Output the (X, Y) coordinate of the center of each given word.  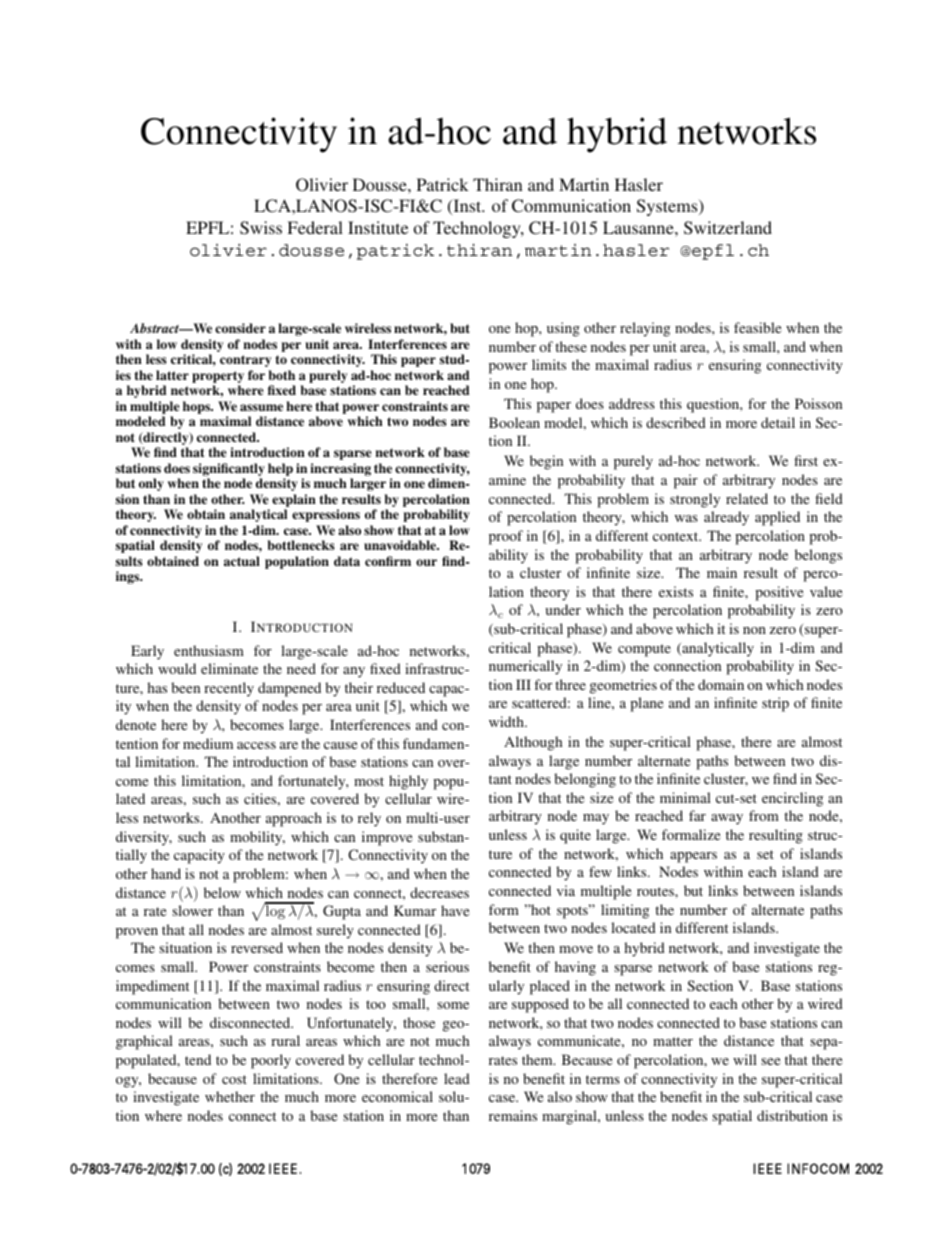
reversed (257, 947)
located (633, 927)
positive (779, 593)
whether (230, 1096)
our (426, 562)
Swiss (261, 228)
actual (242, 561)
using (563, 329)
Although (533, 743)
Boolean (514, 422)
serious (447, 966)
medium (208, 743)
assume (261, 407)
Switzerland (728, 228)
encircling (792, 799)
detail (778, 422)
